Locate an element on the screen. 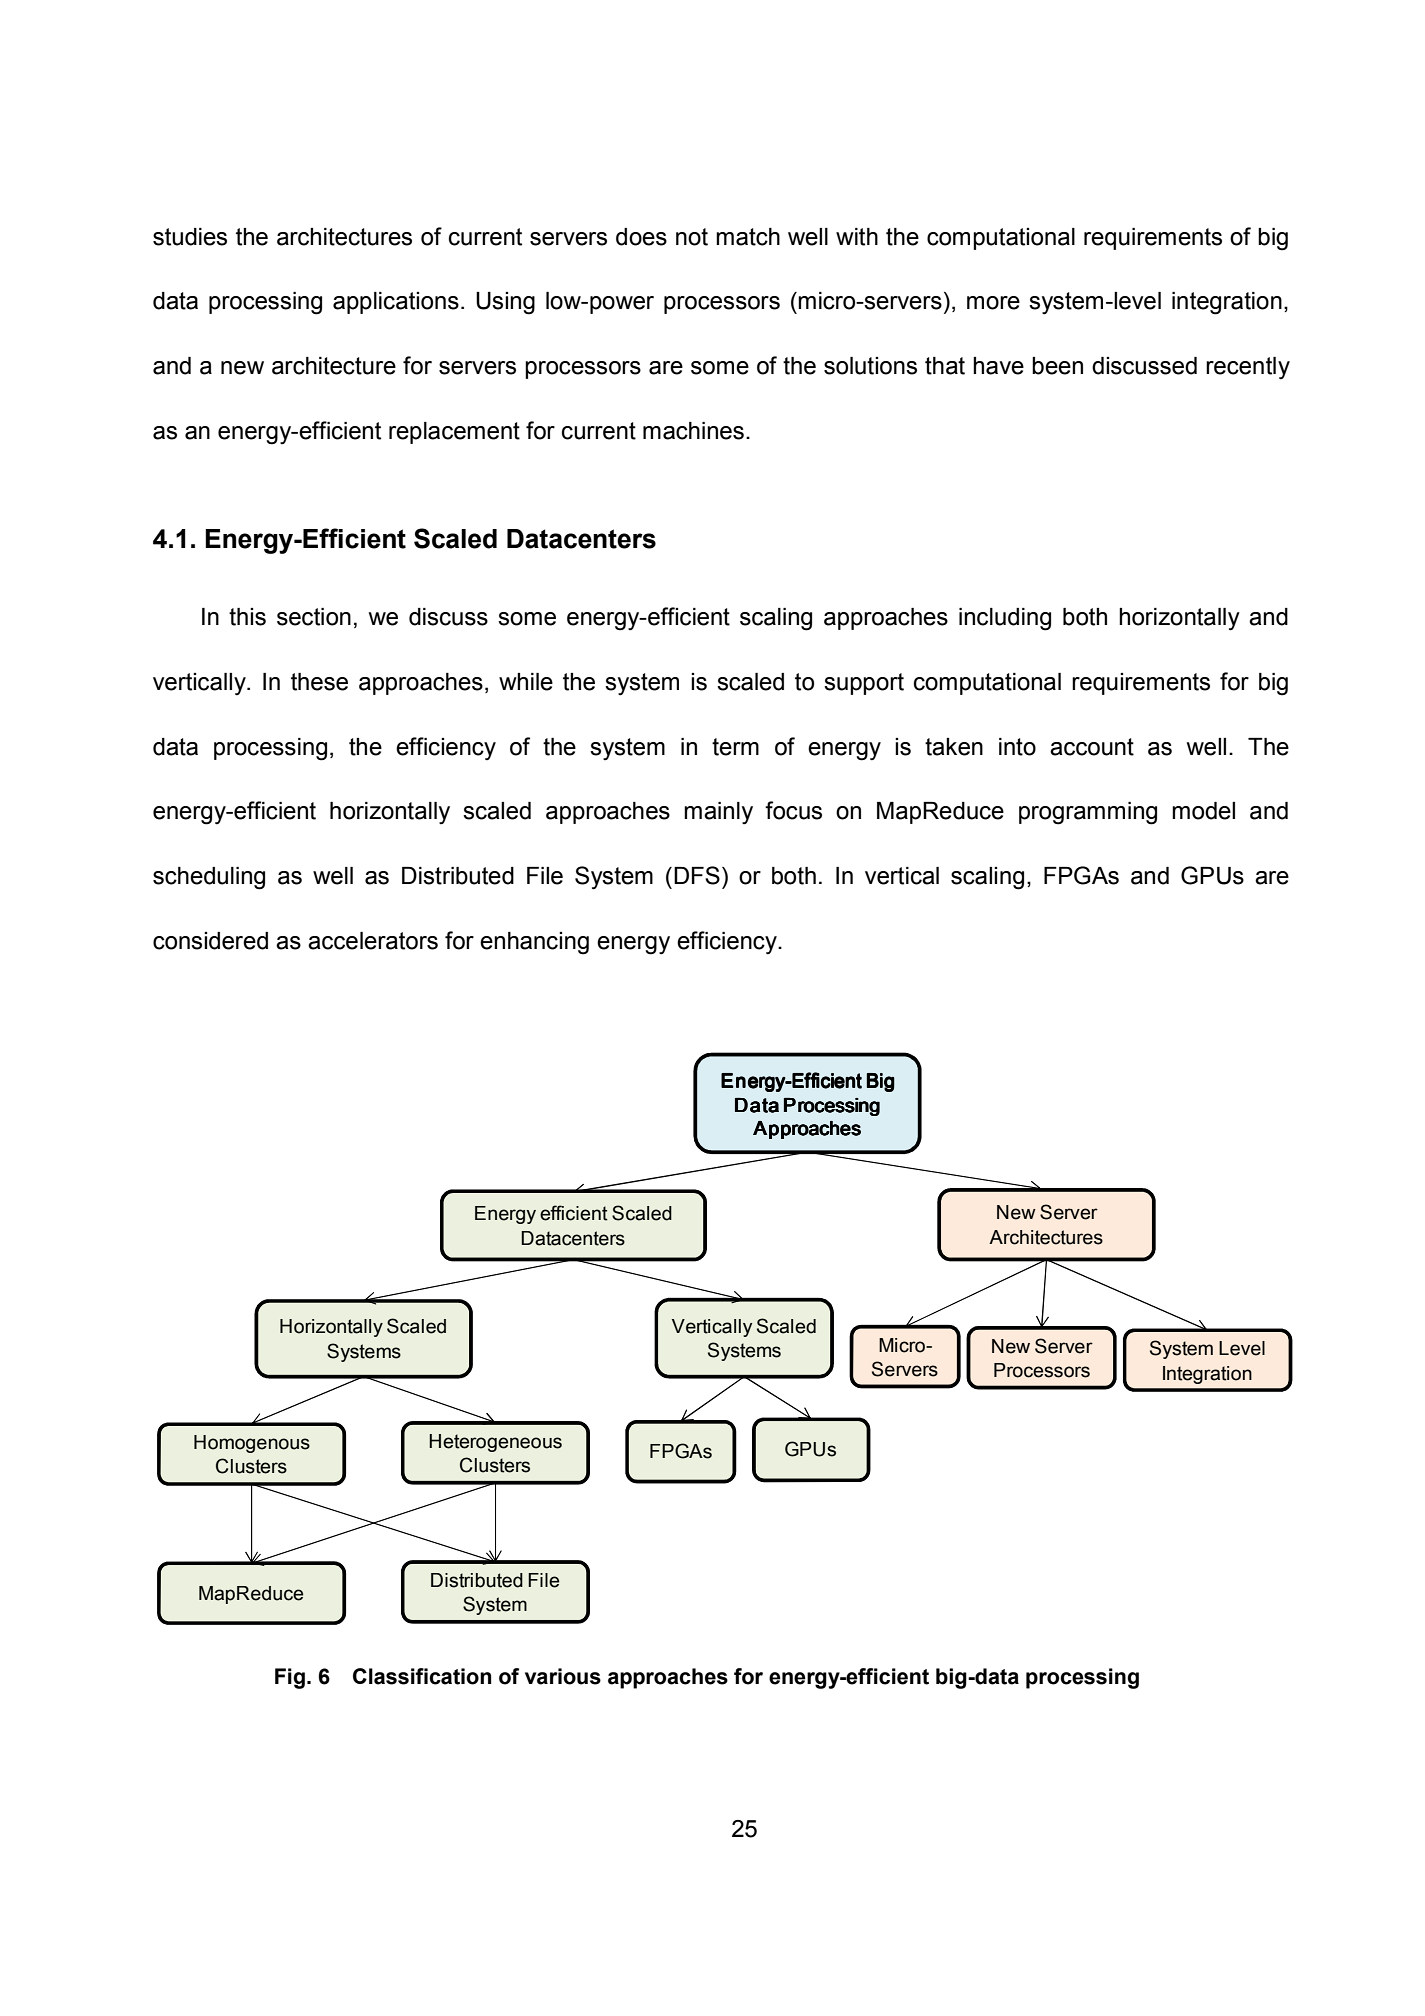  Homogenous is located at coordinates (252, 1444).
